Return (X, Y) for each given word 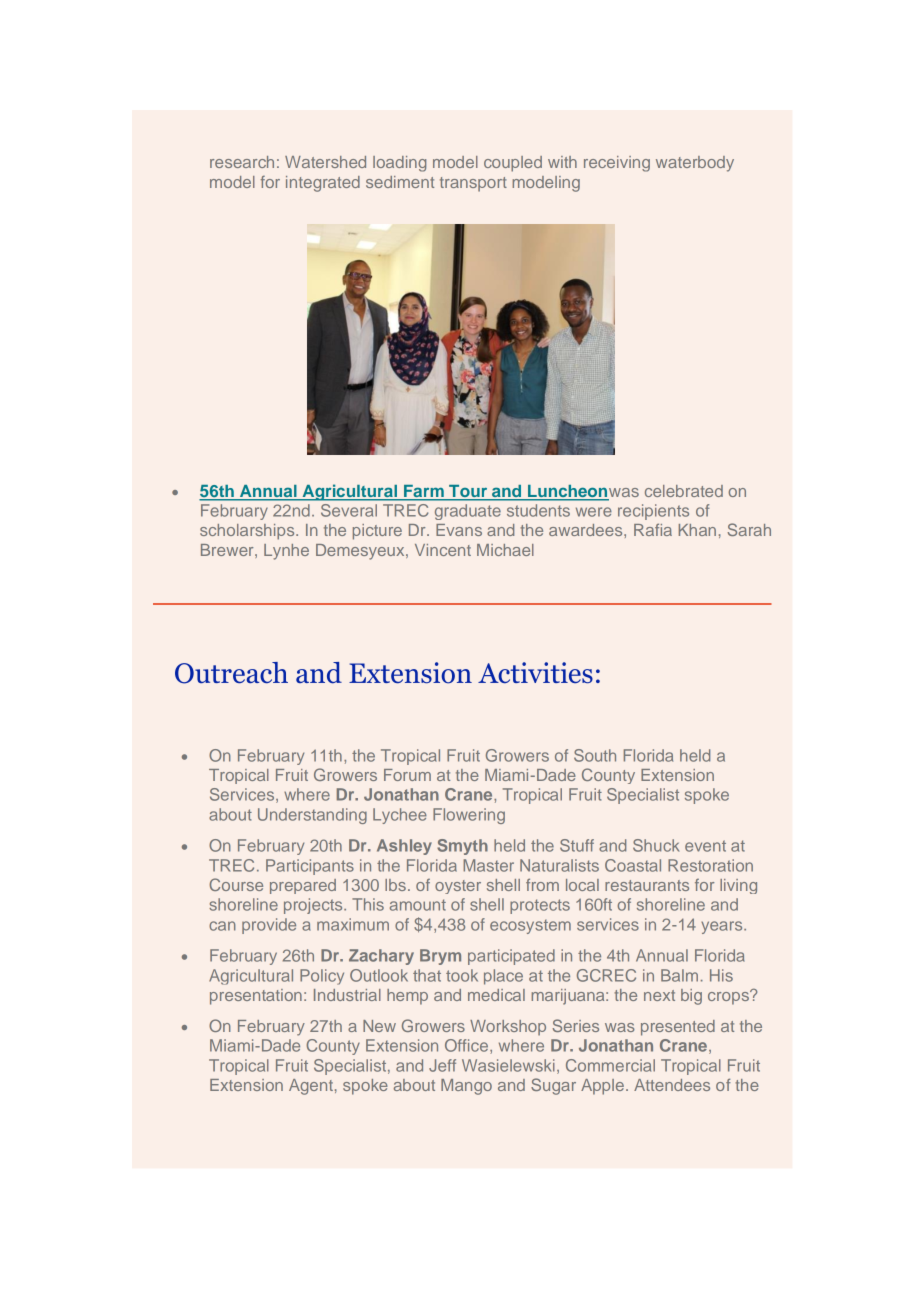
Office (466, 1045)
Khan (697, 530)
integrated (323, 184)
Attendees (672, 1085)
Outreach (231, 673)
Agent (311, 1087)
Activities (535, 672)
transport (473, 184)
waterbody (695, 164)
